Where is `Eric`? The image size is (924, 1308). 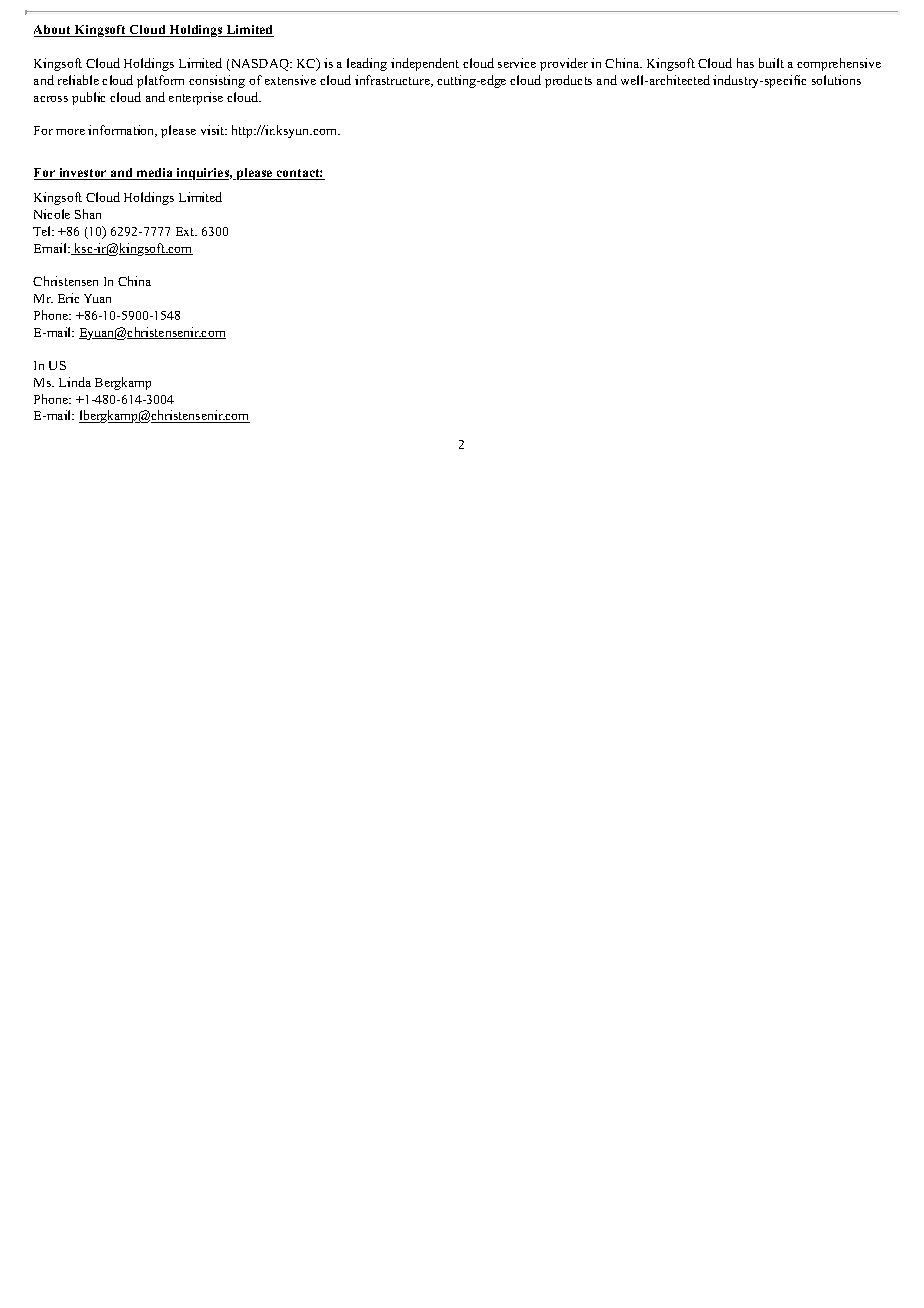
Eric is located at coordinates (68, 298).
